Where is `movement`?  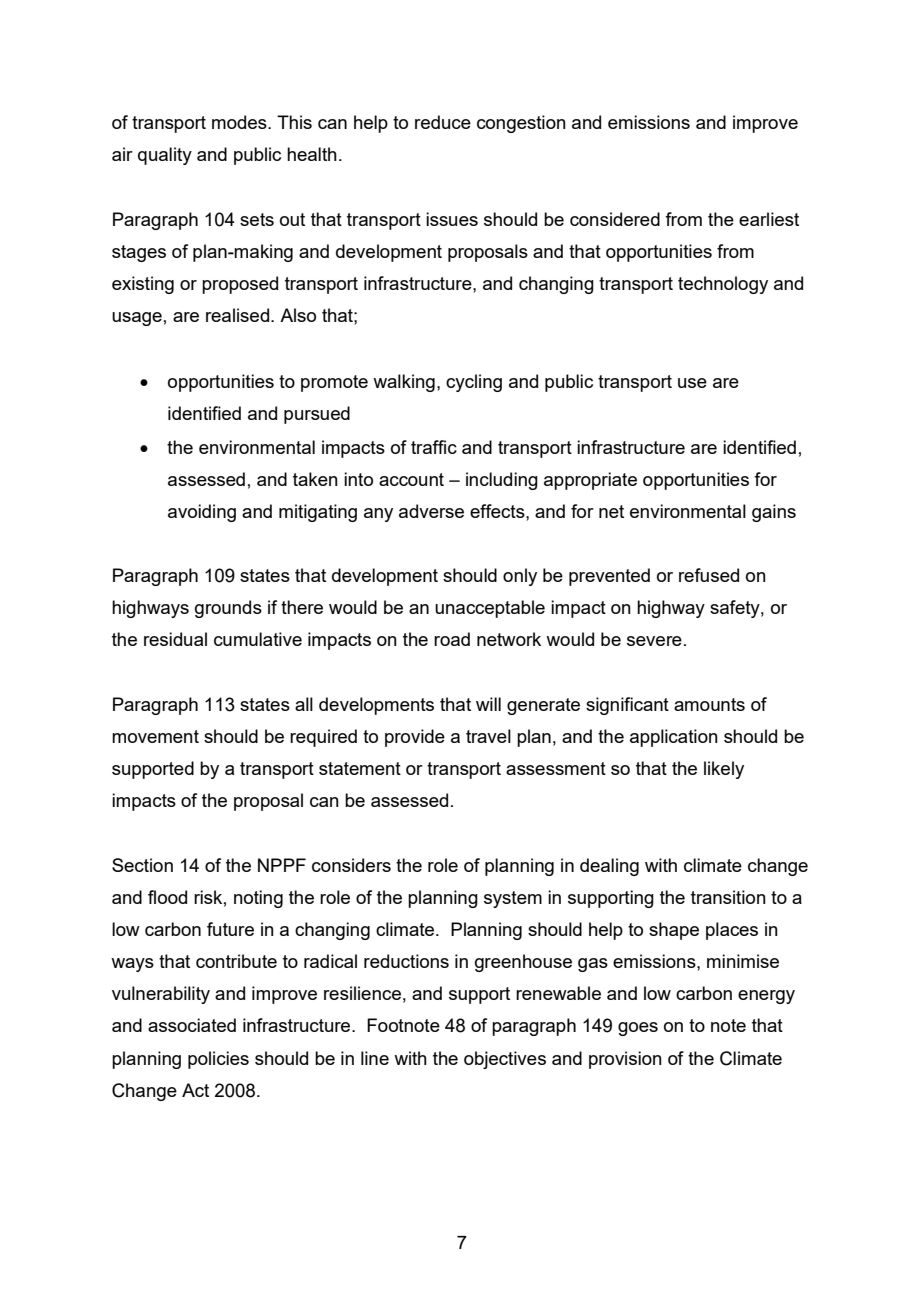 movement is located at coordinates (155, 736).
